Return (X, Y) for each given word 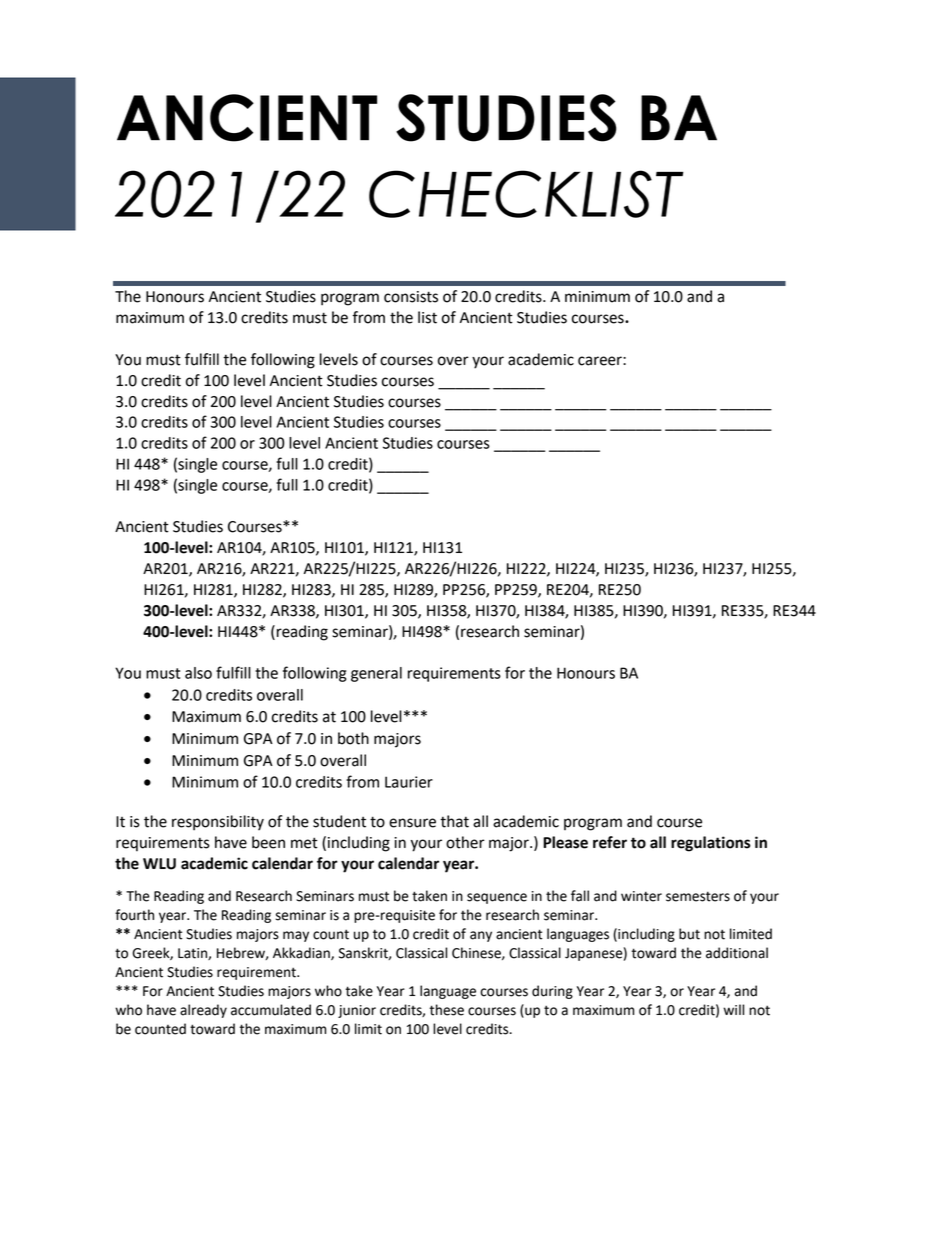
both (353, 738)
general (376, 674)
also (198, 673)
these (446, 1010)
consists (411, 297)
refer (610, 842)
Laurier (409, 782)
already (203, 1011)
